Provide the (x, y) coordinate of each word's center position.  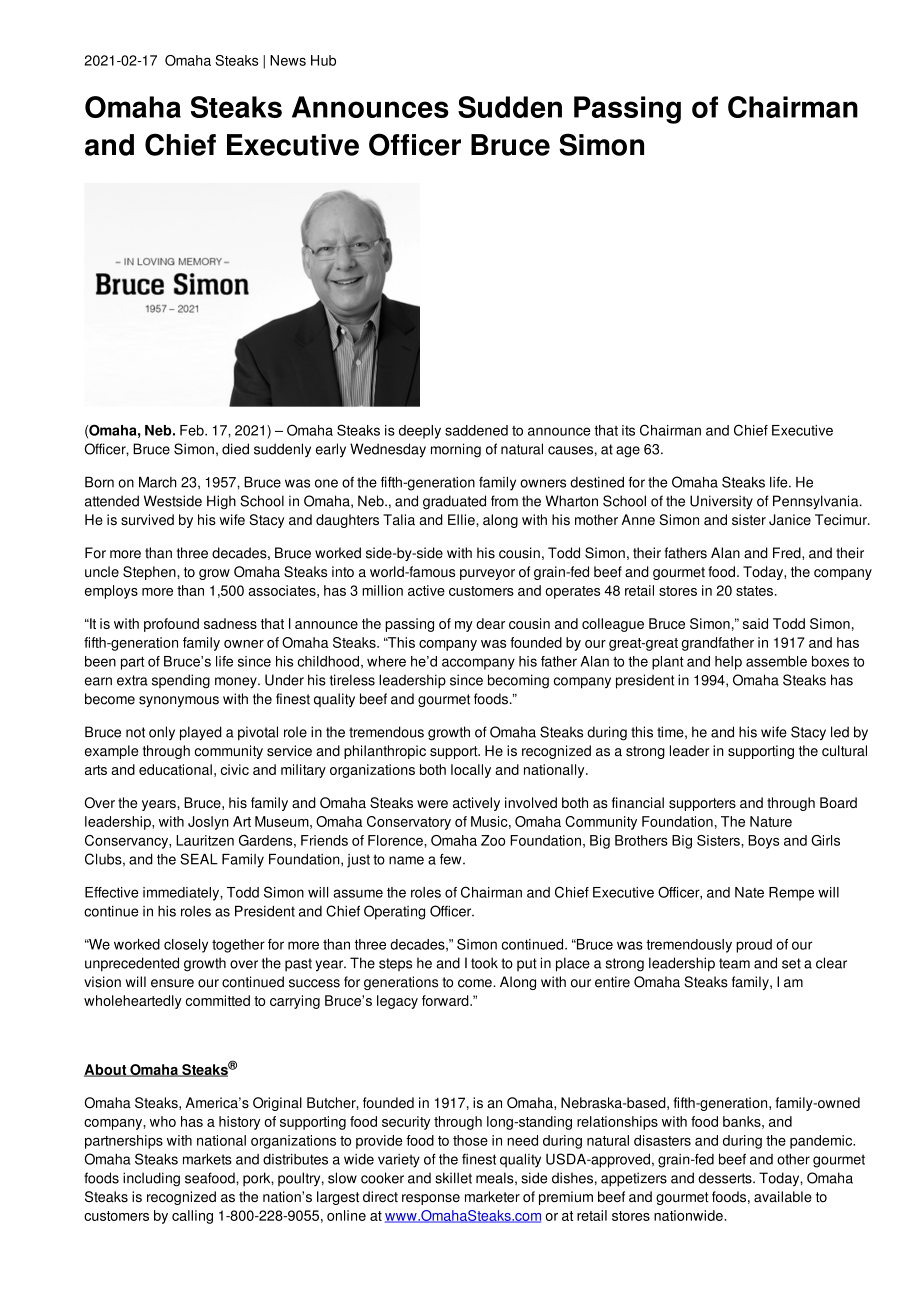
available (783, 1196)
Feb (193, 430)
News (288, 60)
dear (490, 623)
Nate (749, 892)
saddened (476, 430)
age (628, 452)
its (628, 430)
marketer (492, 1196)
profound (171, 625)
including (151, 1179)
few (452, 859)
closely (186, 946)
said (755, 623)
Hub (323, 60)
